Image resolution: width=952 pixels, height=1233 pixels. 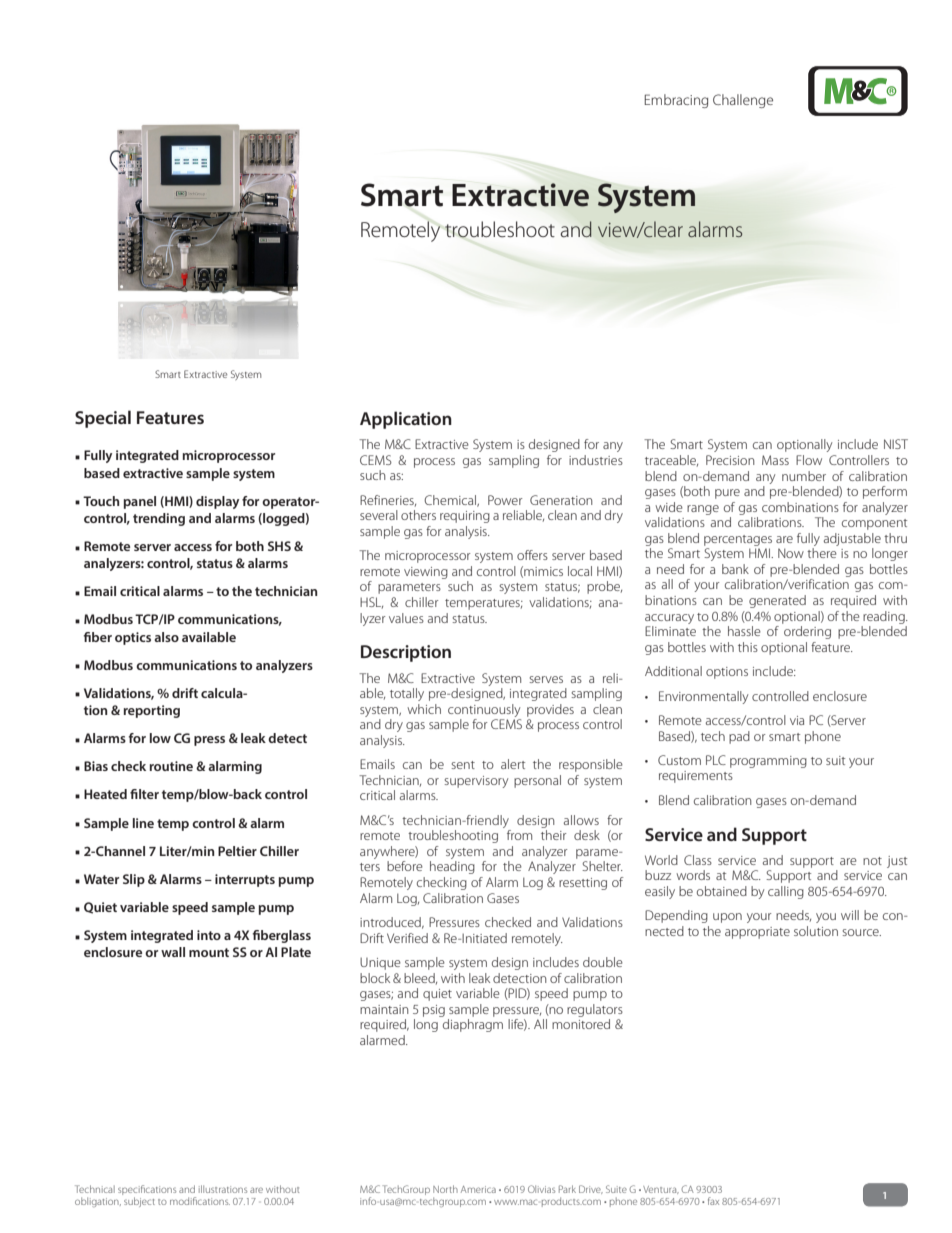 I want to click on line, so click(x=143, y=823).
